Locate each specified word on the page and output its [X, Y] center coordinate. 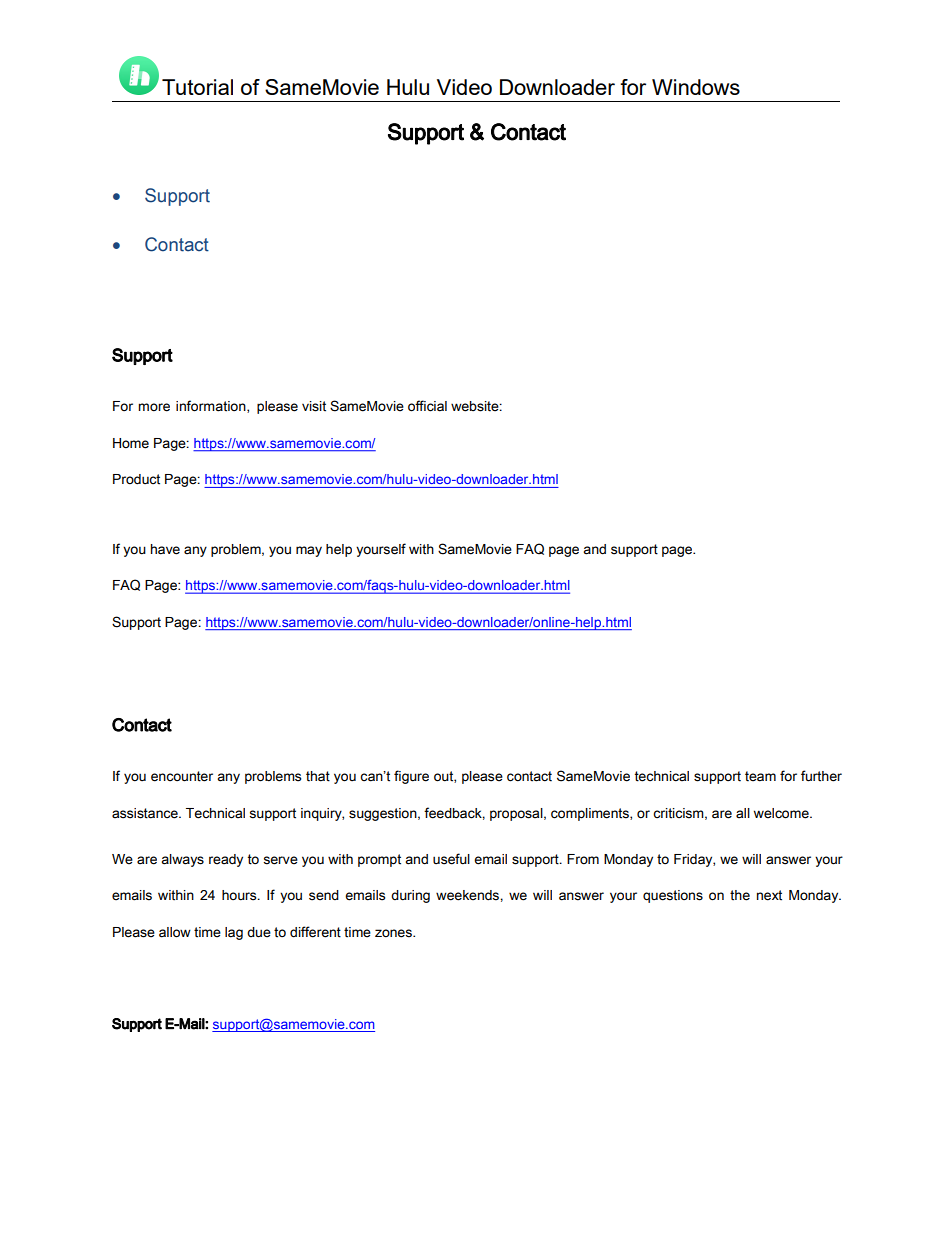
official [427, 406]
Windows [696, 87]
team [760, 776]
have [165, 549]
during [410, 896]
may [309, 551]
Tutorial [197, 87]
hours [240, 895]
